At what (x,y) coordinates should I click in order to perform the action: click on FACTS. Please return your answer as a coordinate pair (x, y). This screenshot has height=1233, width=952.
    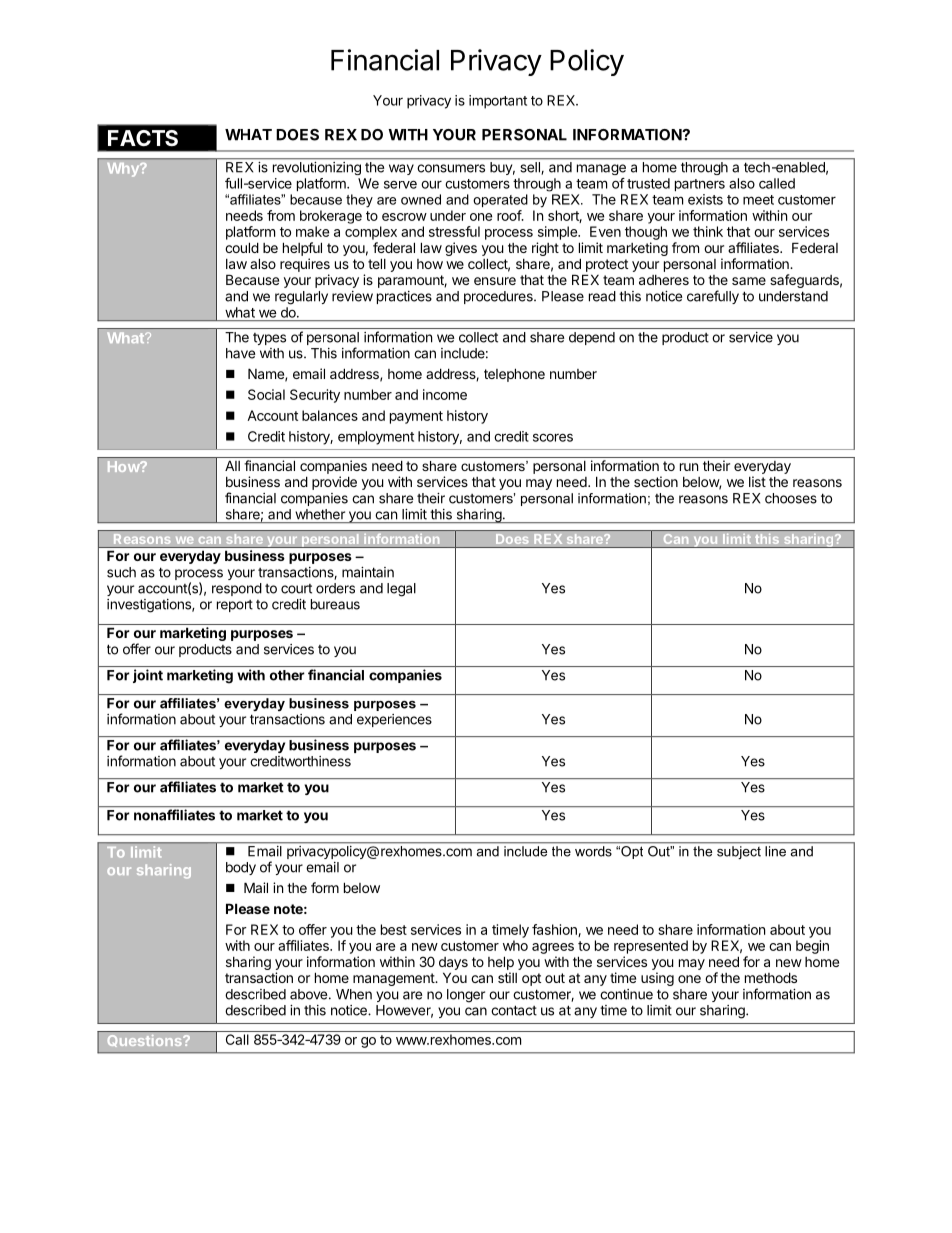
    Looking at the image, I should click on (143, 138).
